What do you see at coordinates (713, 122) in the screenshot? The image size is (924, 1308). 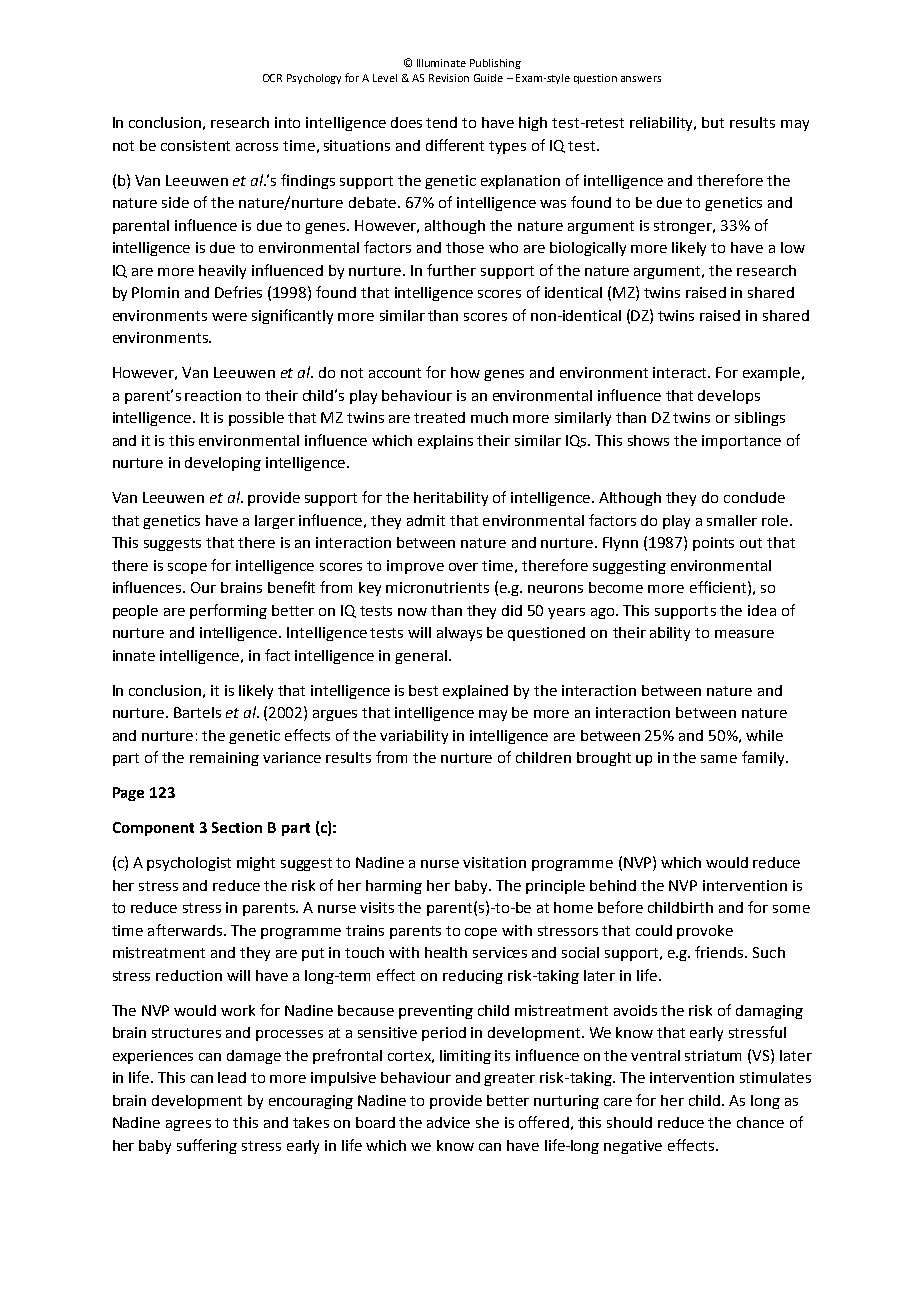 I see `but` at bounding box center [713, 122].
